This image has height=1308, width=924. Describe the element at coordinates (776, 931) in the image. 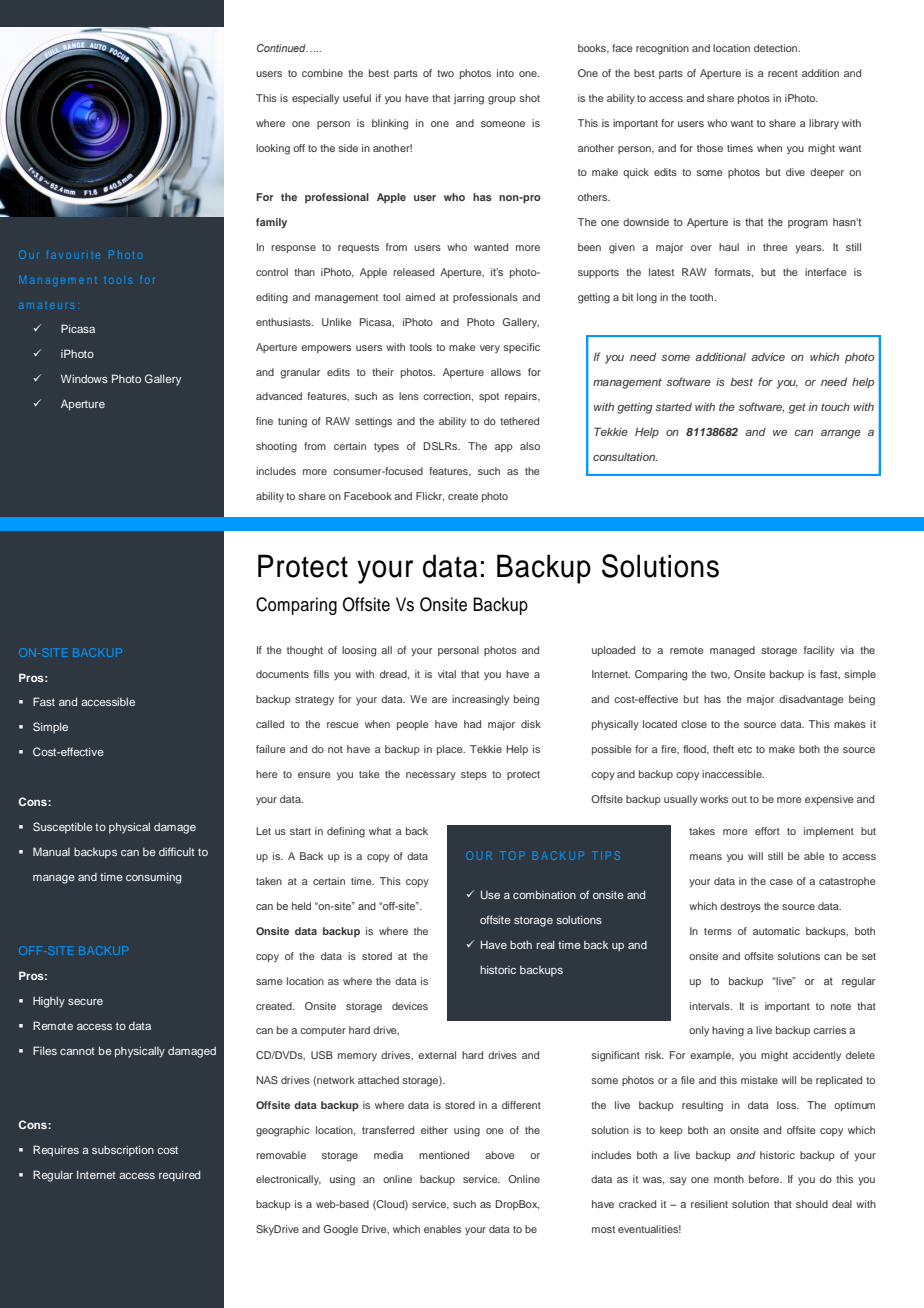

I see `automatic` at that location.
